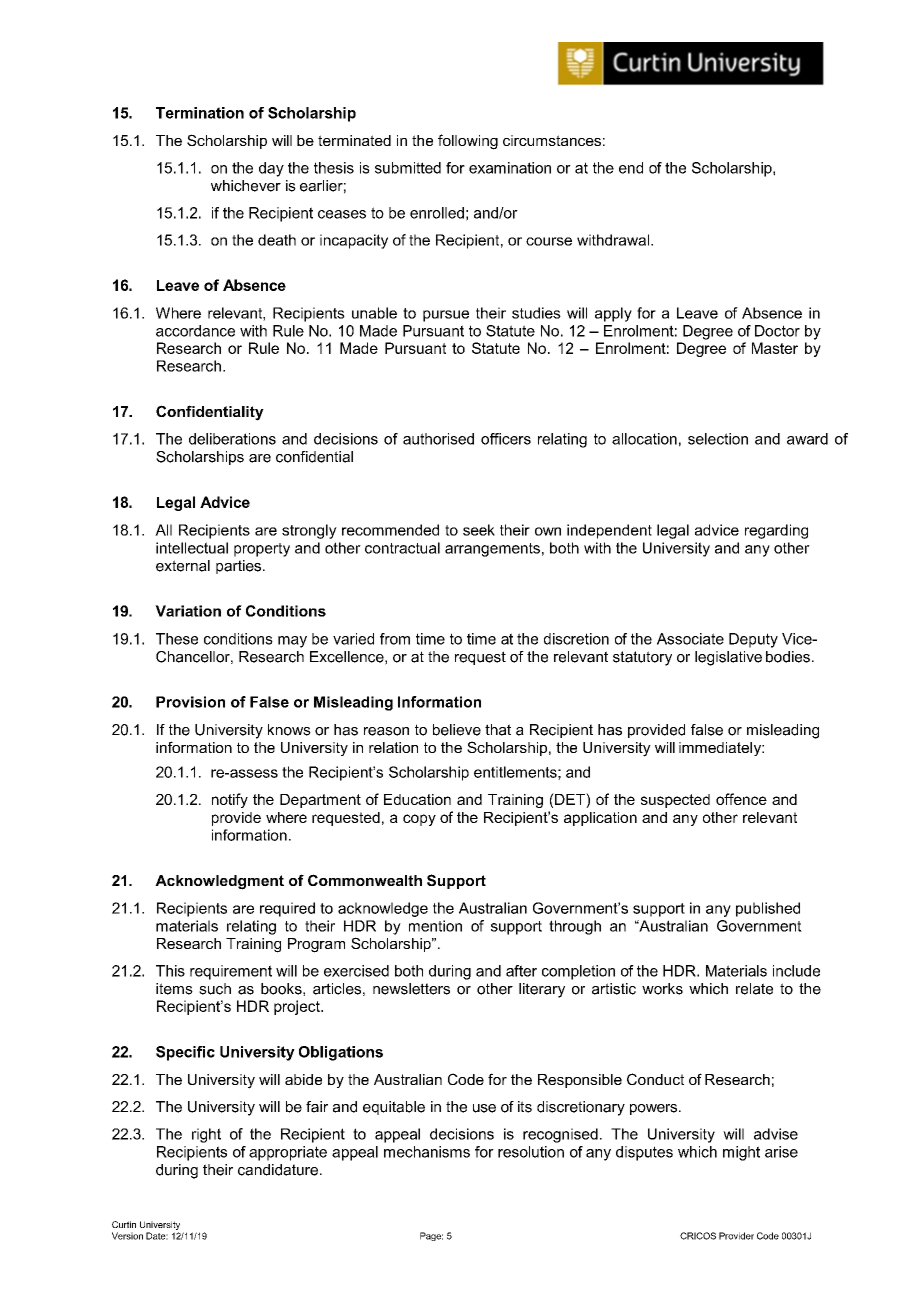  I want to click on following, so click(468, 142).
